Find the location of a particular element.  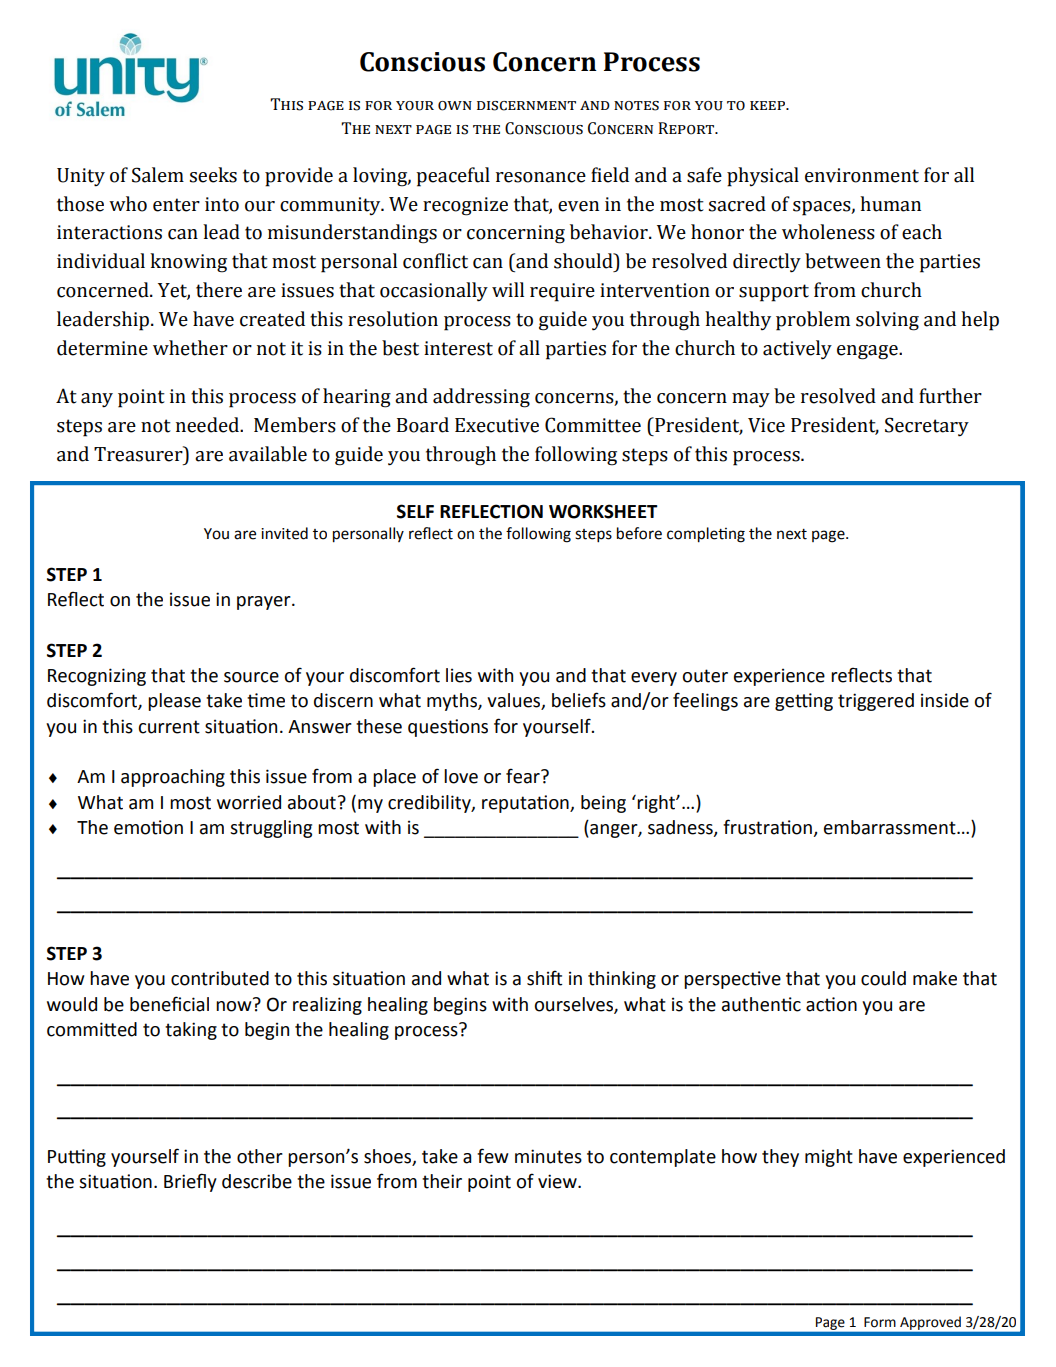

invited is located at coordinates (284, 533).
